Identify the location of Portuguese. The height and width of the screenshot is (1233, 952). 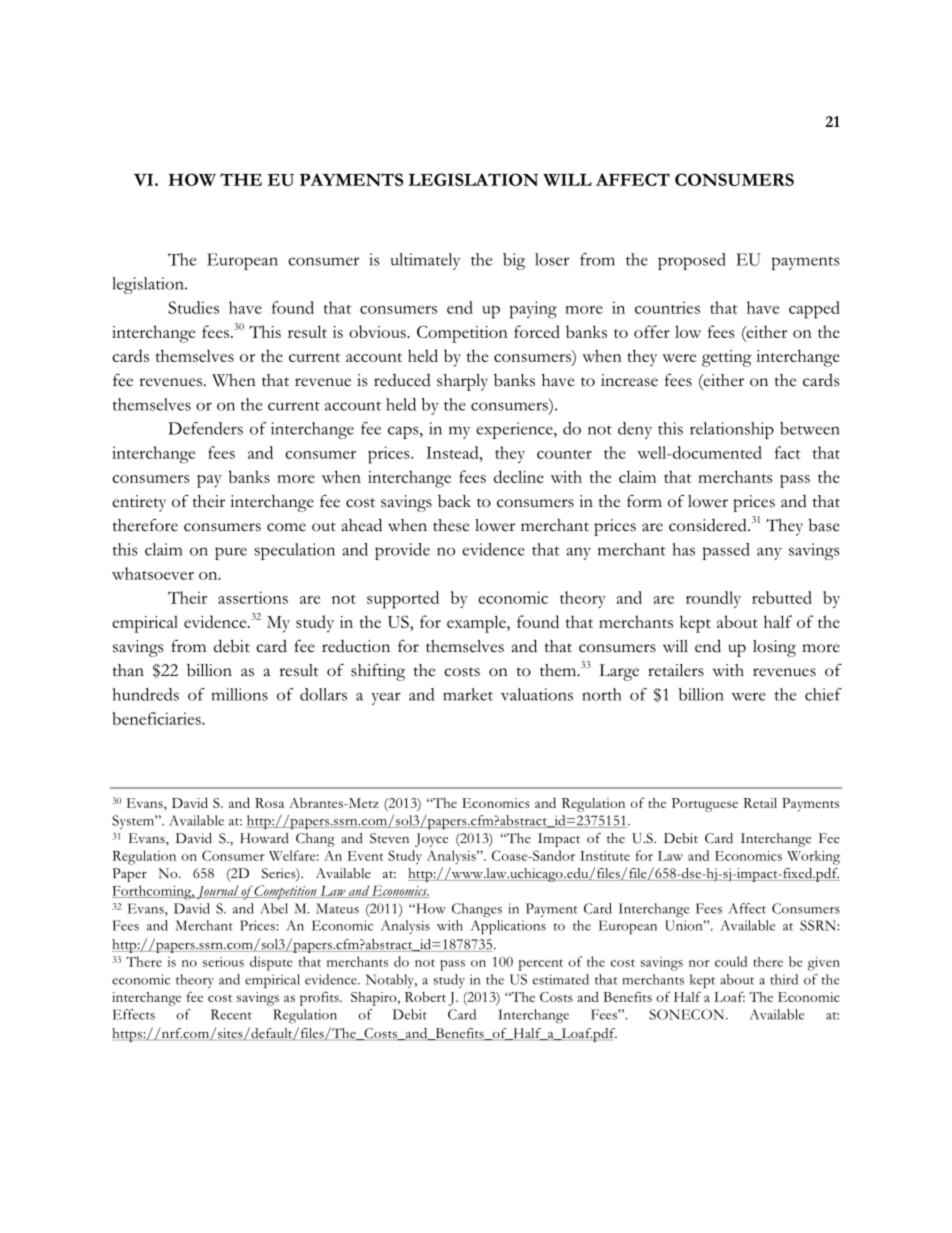
(705, 805).
